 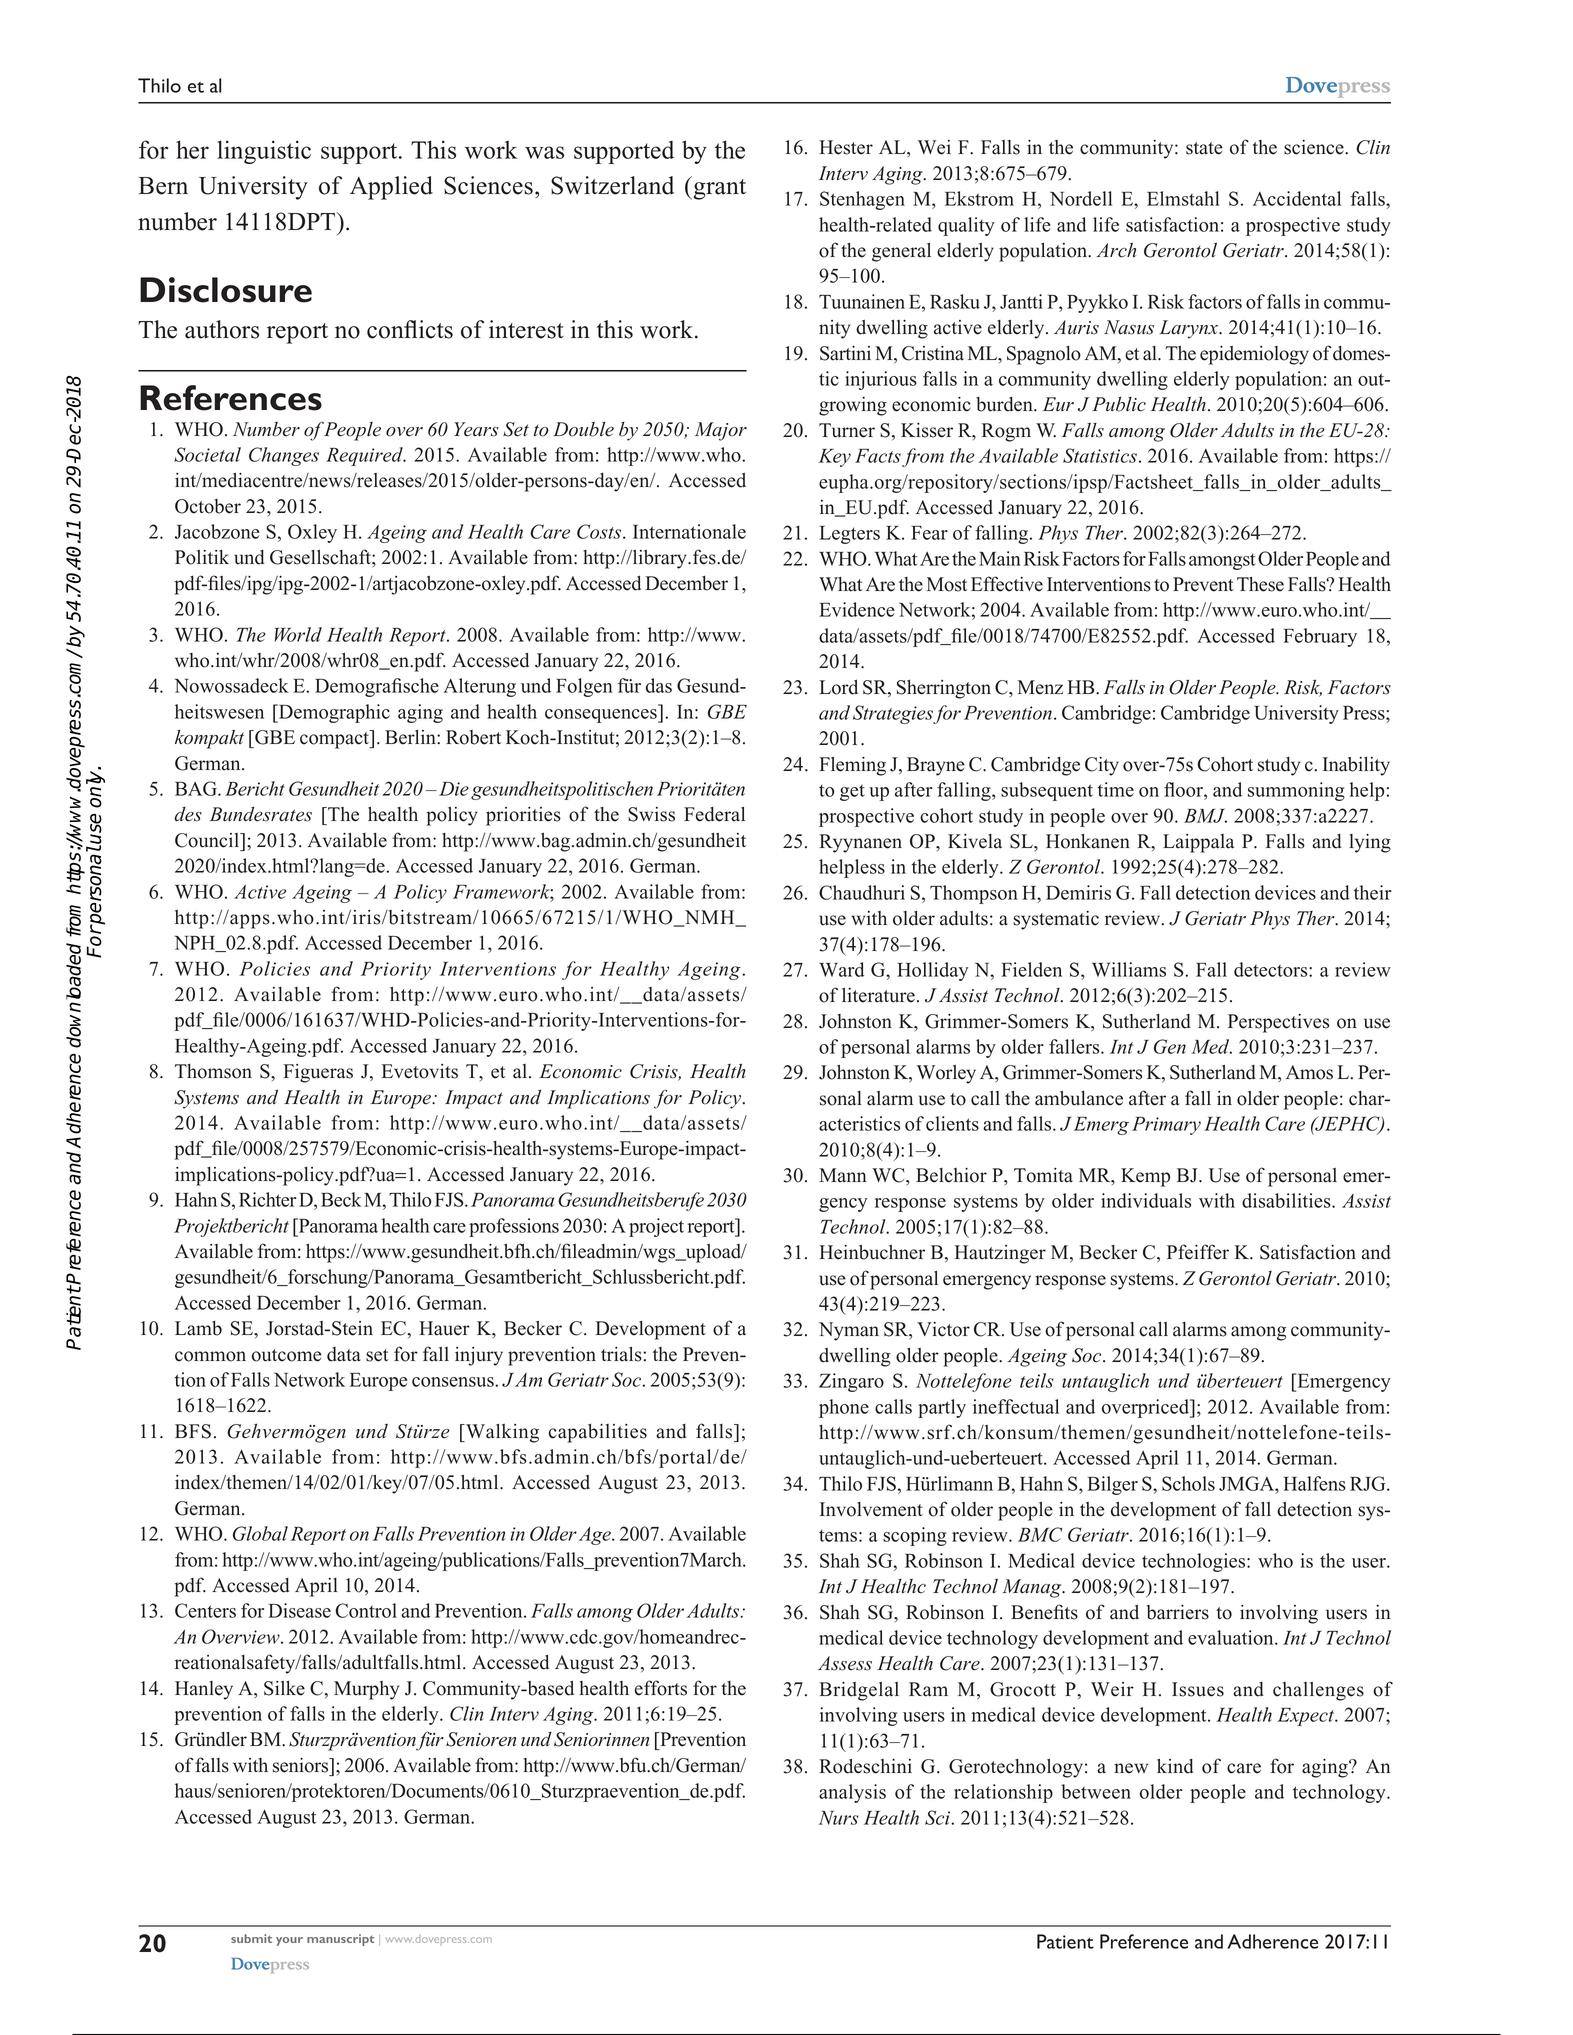 I want to click on Thomson, so click(x=213, y=1071).
